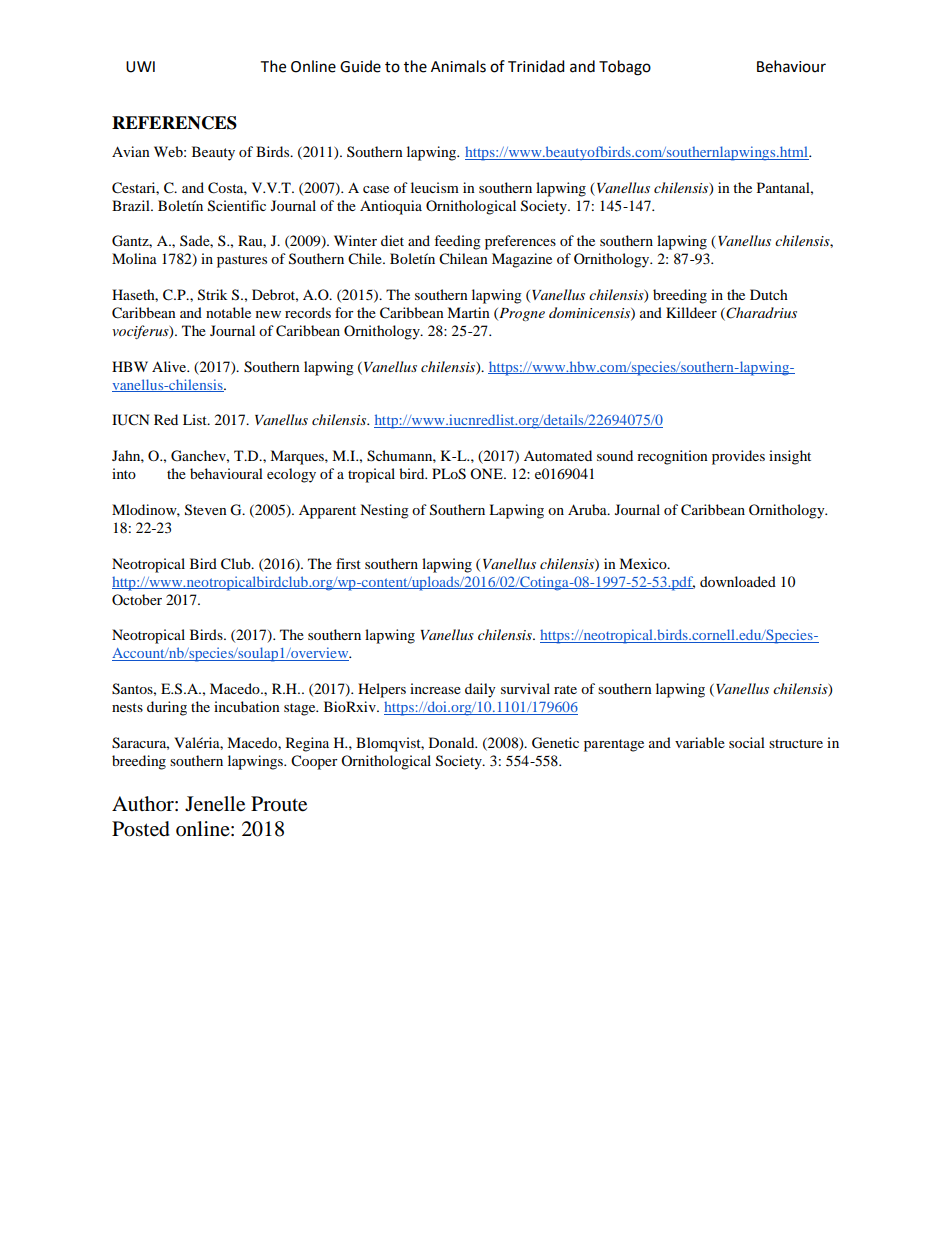 This screenshot has height=1233, width=952. Describe the element at coordinates (453, 742) in the screenshot. I see `Donald` at that location.
